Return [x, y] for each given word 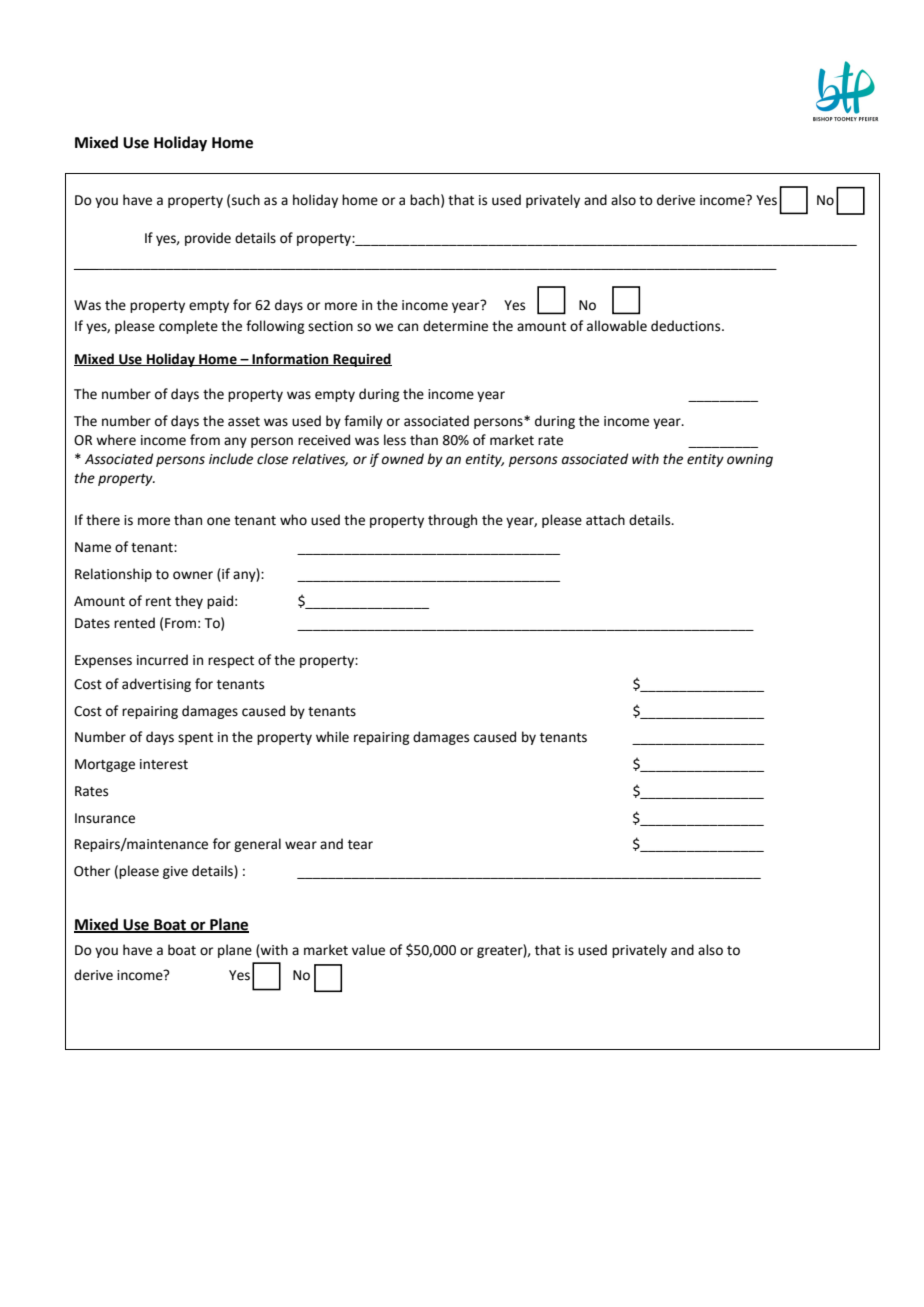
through [452, 521]
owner [193, 575]
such [246, 200]
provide [208, 239]
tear [360, 845]
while [332, 737]
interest [164, 764]
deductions [687, 326]
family [363, 422]
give [175, 872]
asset [244, 422]
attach [605, 520]
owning [750, 460]
